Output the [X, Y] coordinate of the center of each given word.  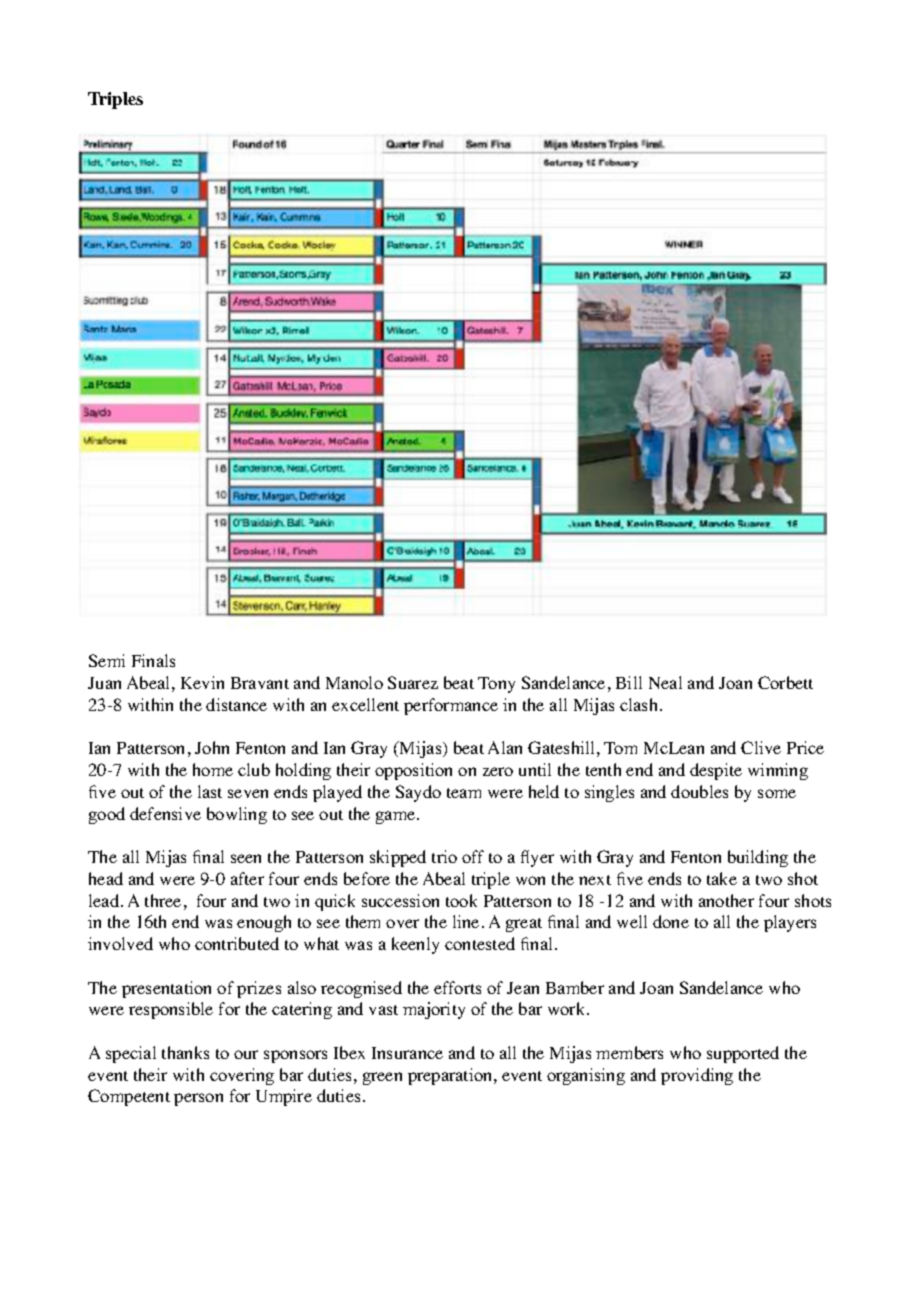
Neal [665, 682]
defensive [165, 813]
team [464, 793]
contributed [237, 943]
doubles [699, 791]
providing [697, 1076]
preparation [451, 1076]
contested [480, 943]
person [198, 1099]
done [671, 921]
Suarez [413, 682]
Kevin [202, 682]
